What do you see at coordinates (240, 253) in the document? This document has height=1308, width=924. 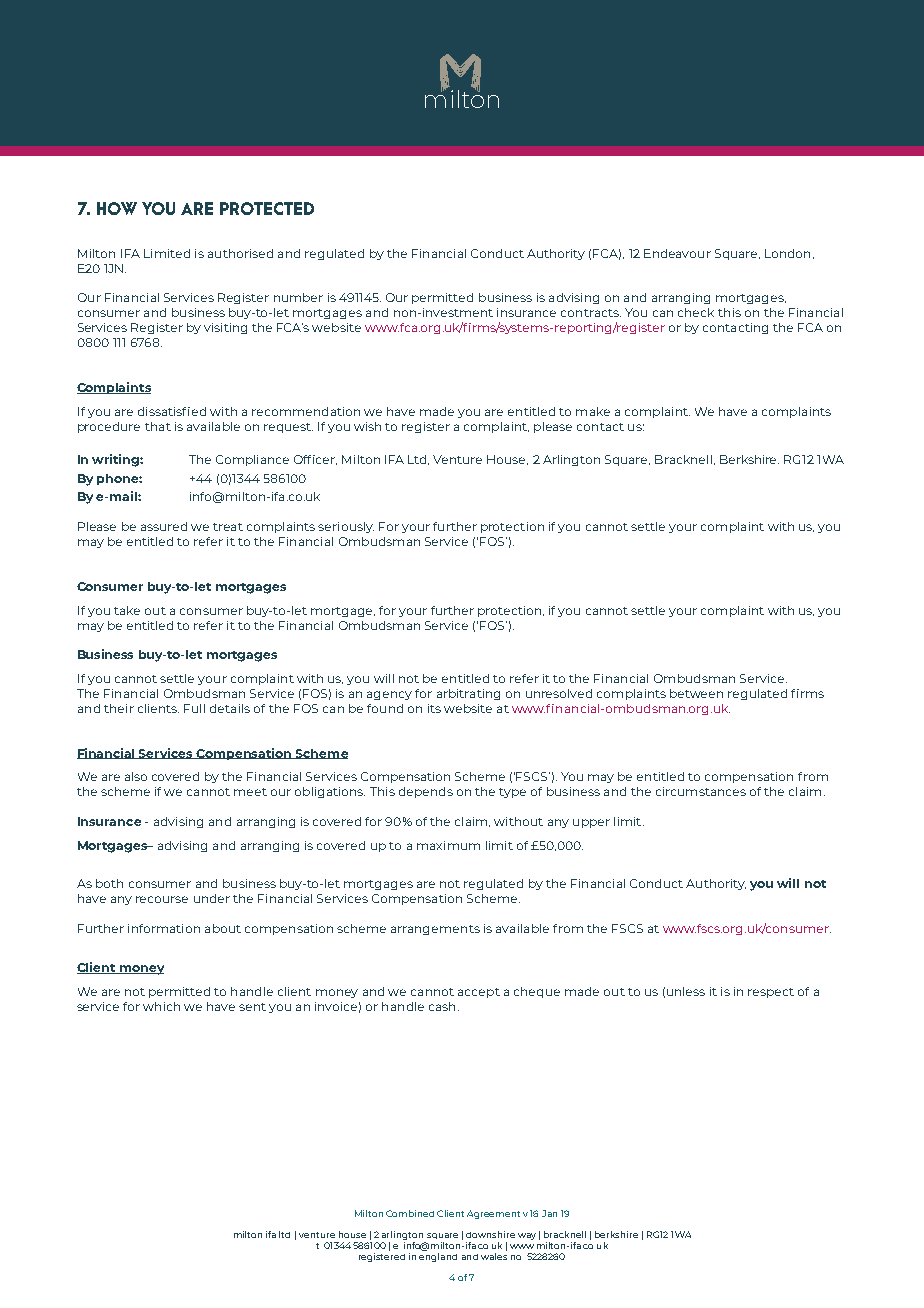 I see `authorised` at bounding box center [240, 253].
